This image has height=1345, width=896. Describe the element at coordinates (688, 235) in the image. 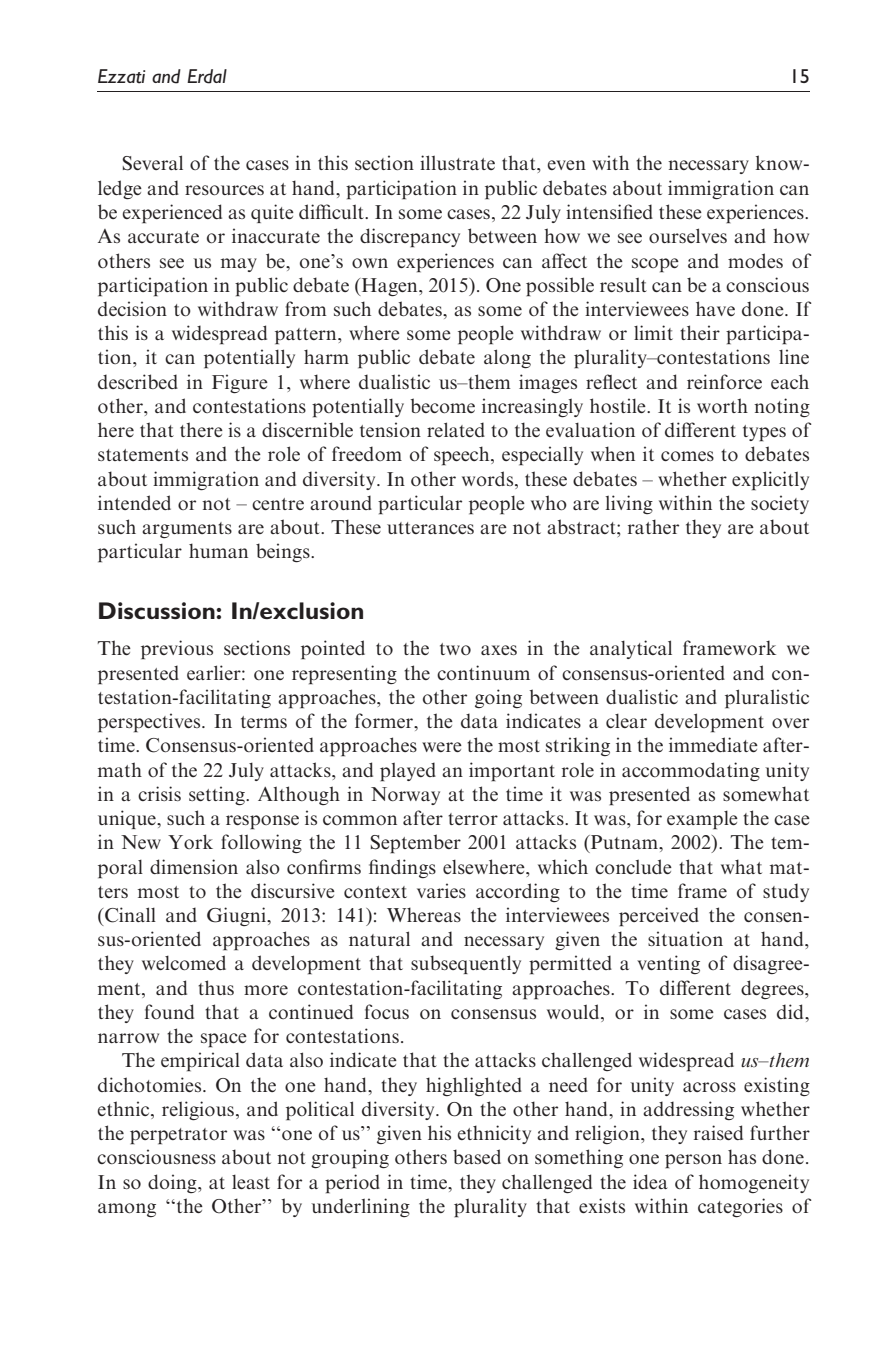

I see `ourselves` at that location.
